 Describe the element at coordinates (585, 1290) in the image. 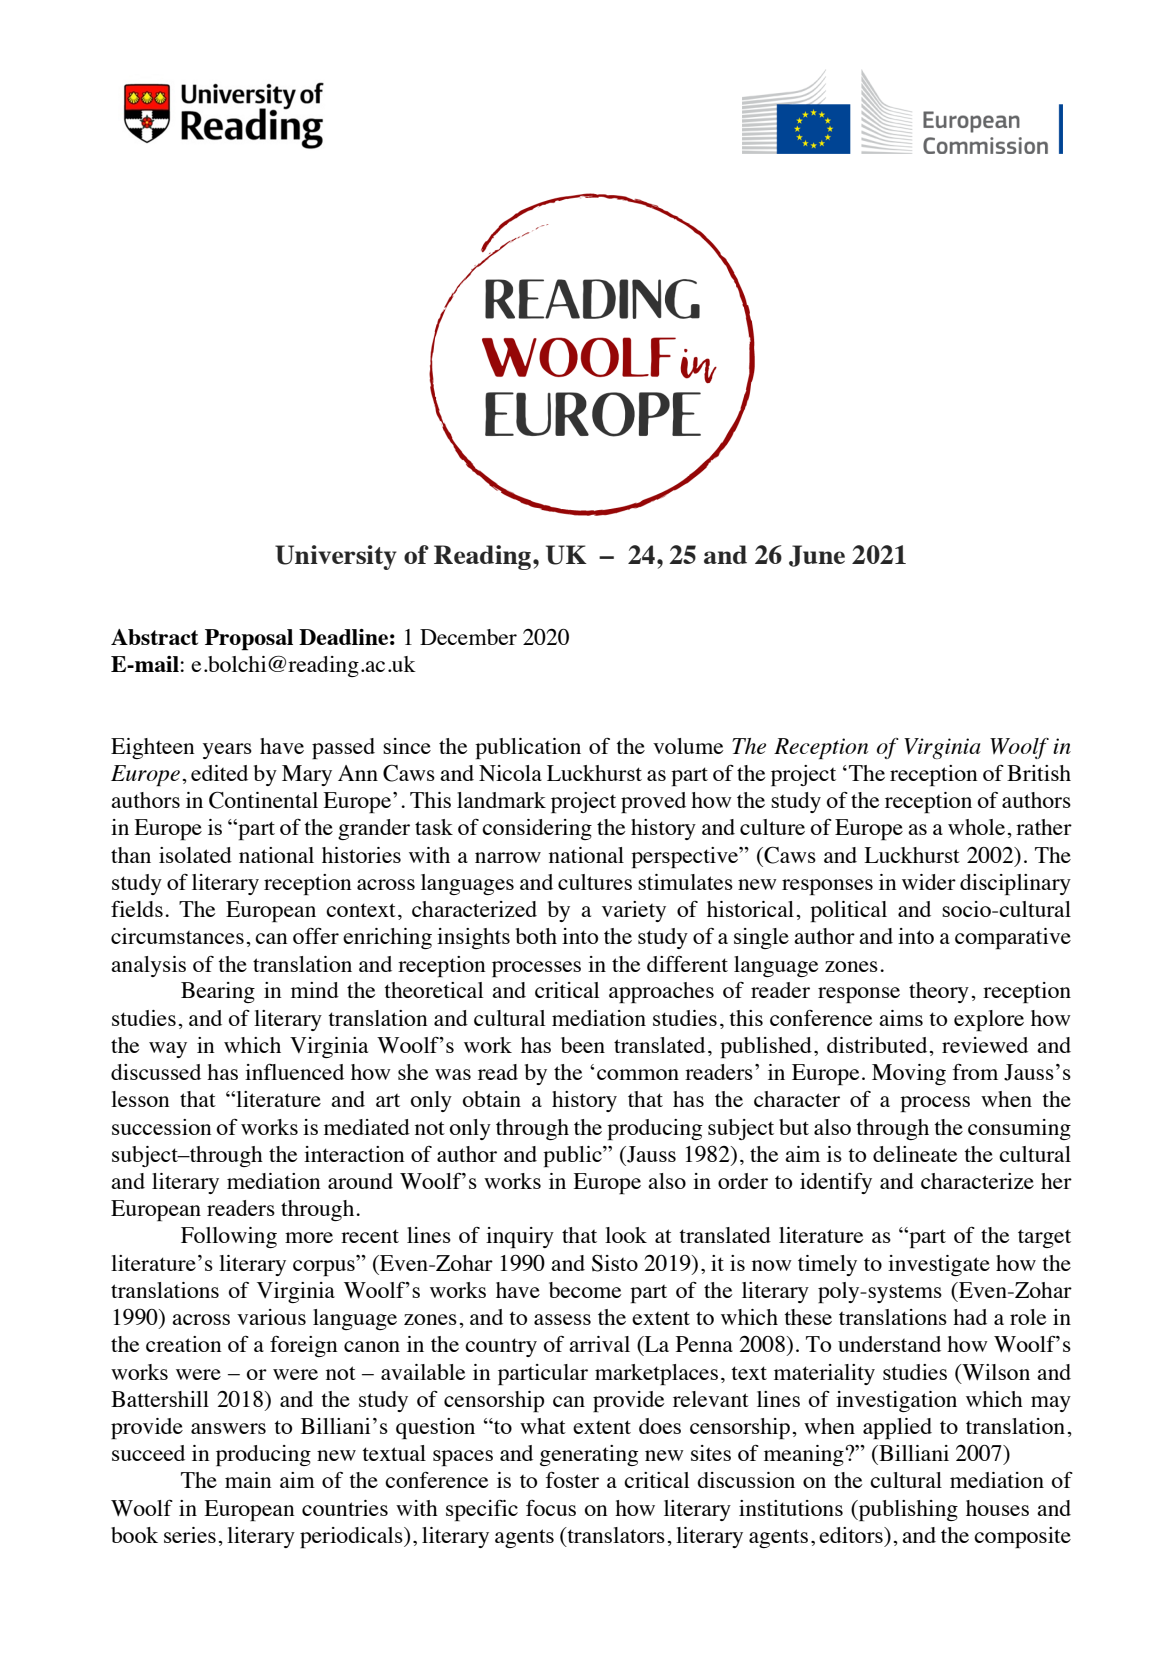

I see `become` at that location.
